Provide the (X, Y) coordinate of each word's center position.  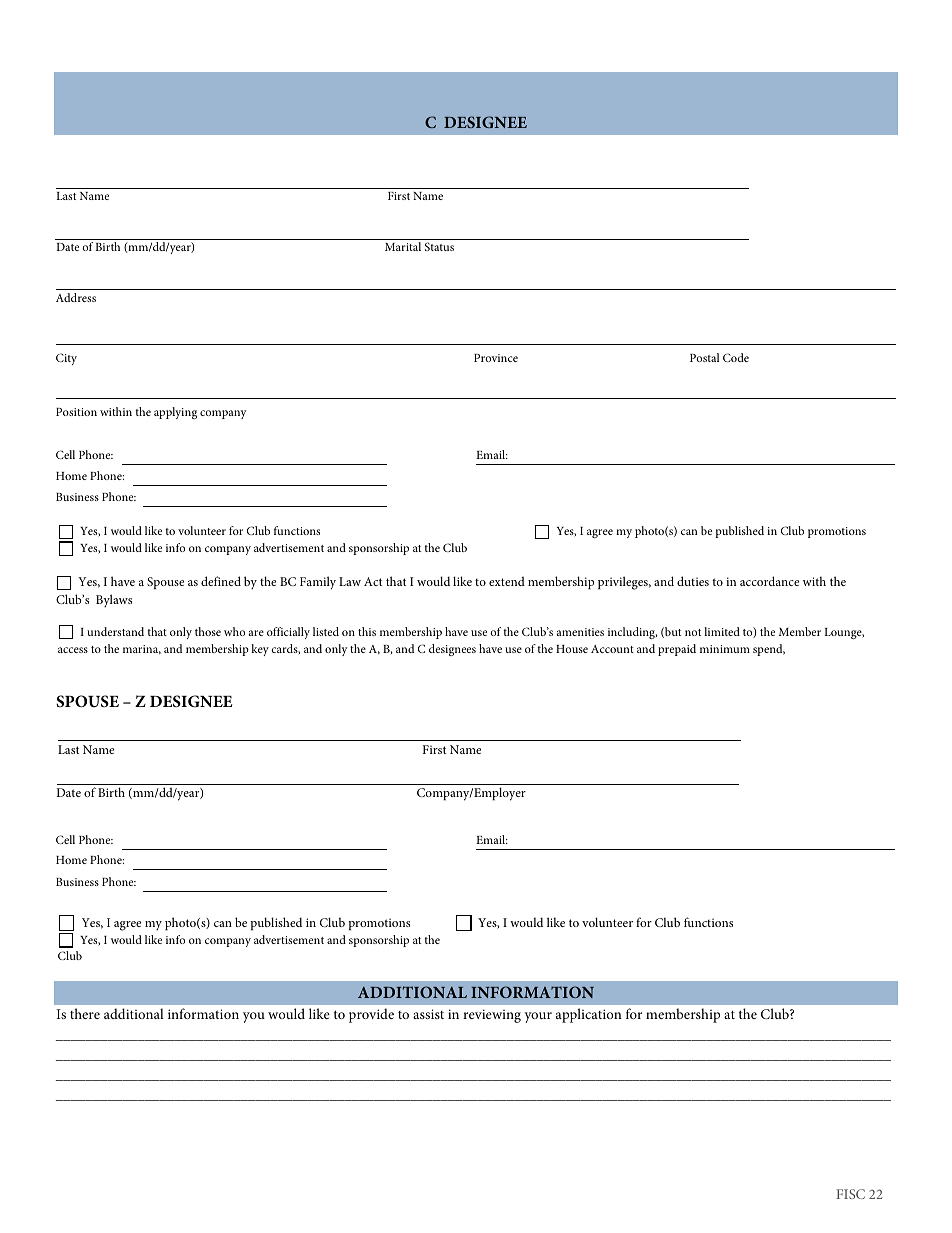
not (693, 632)
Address (76, 297)
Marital (403, 246)
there (85, 1013)
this (367, 631)
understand (115, 631)
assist (428, 1014)
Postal (704, 357)
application (589, 1015)
